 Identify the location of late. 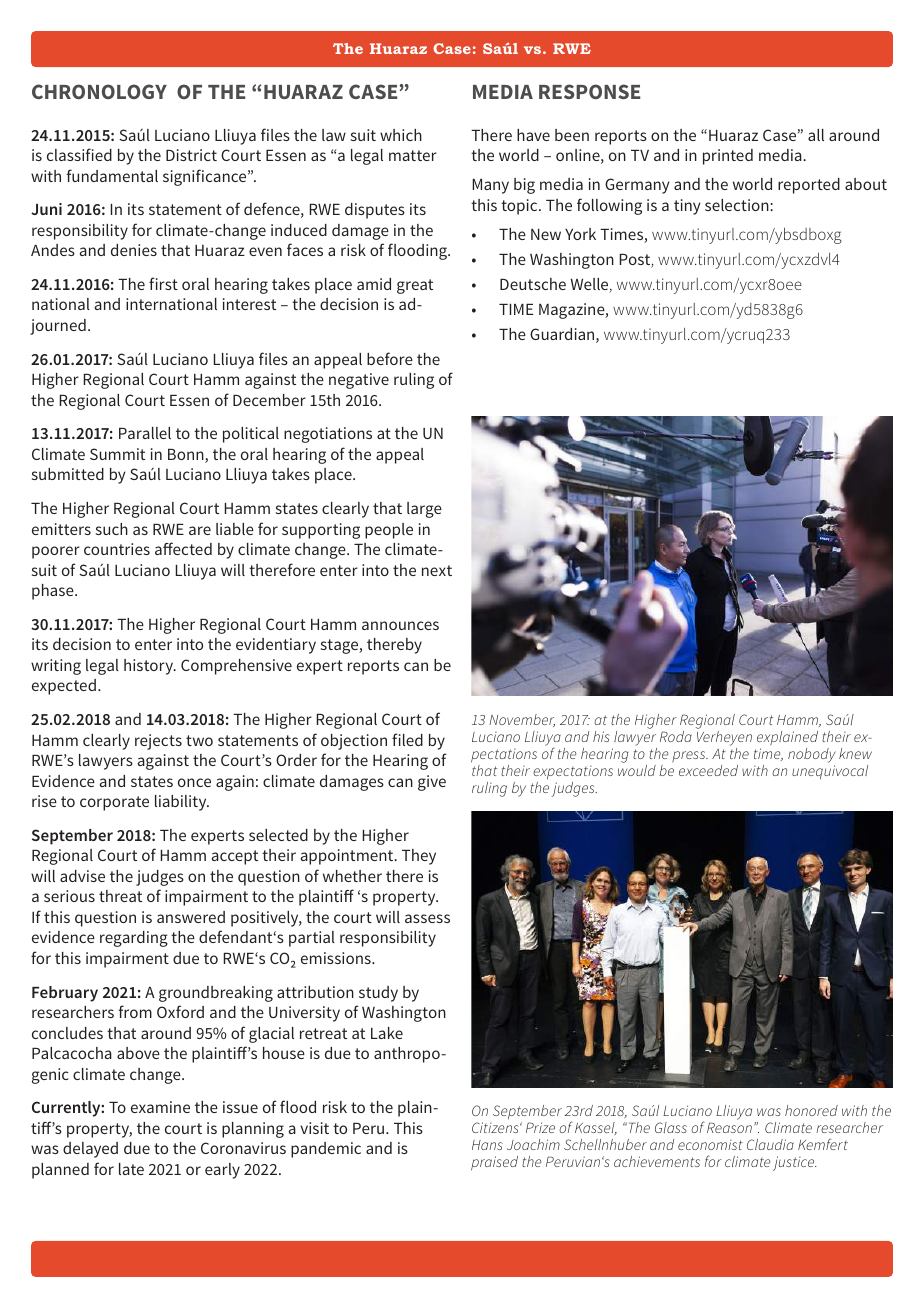
(131, 1169).
